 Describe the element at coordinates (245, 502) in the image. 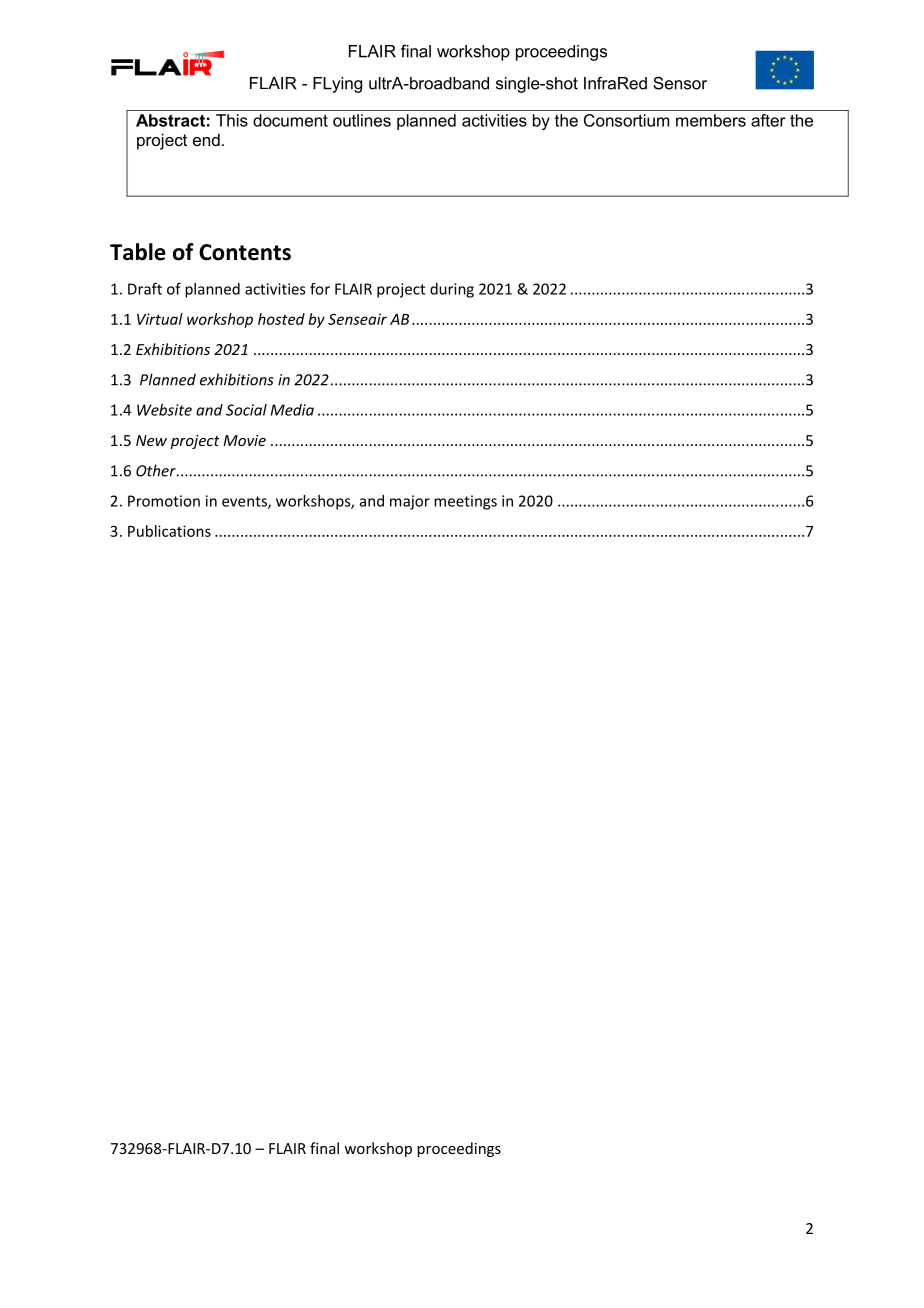

I see `events` at that location.
